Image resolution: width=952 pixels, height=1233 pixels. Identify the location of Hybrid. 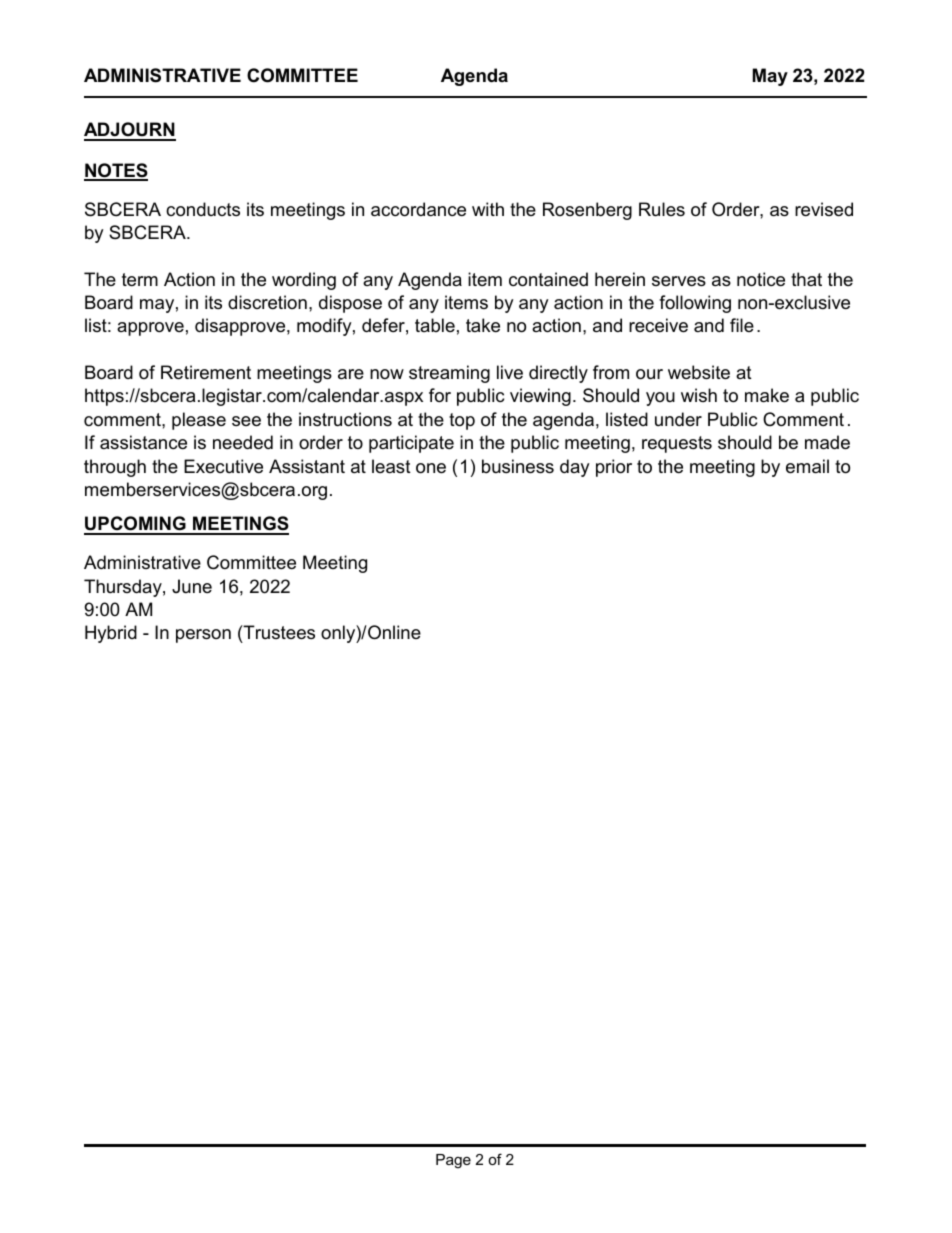
(111, 634).
